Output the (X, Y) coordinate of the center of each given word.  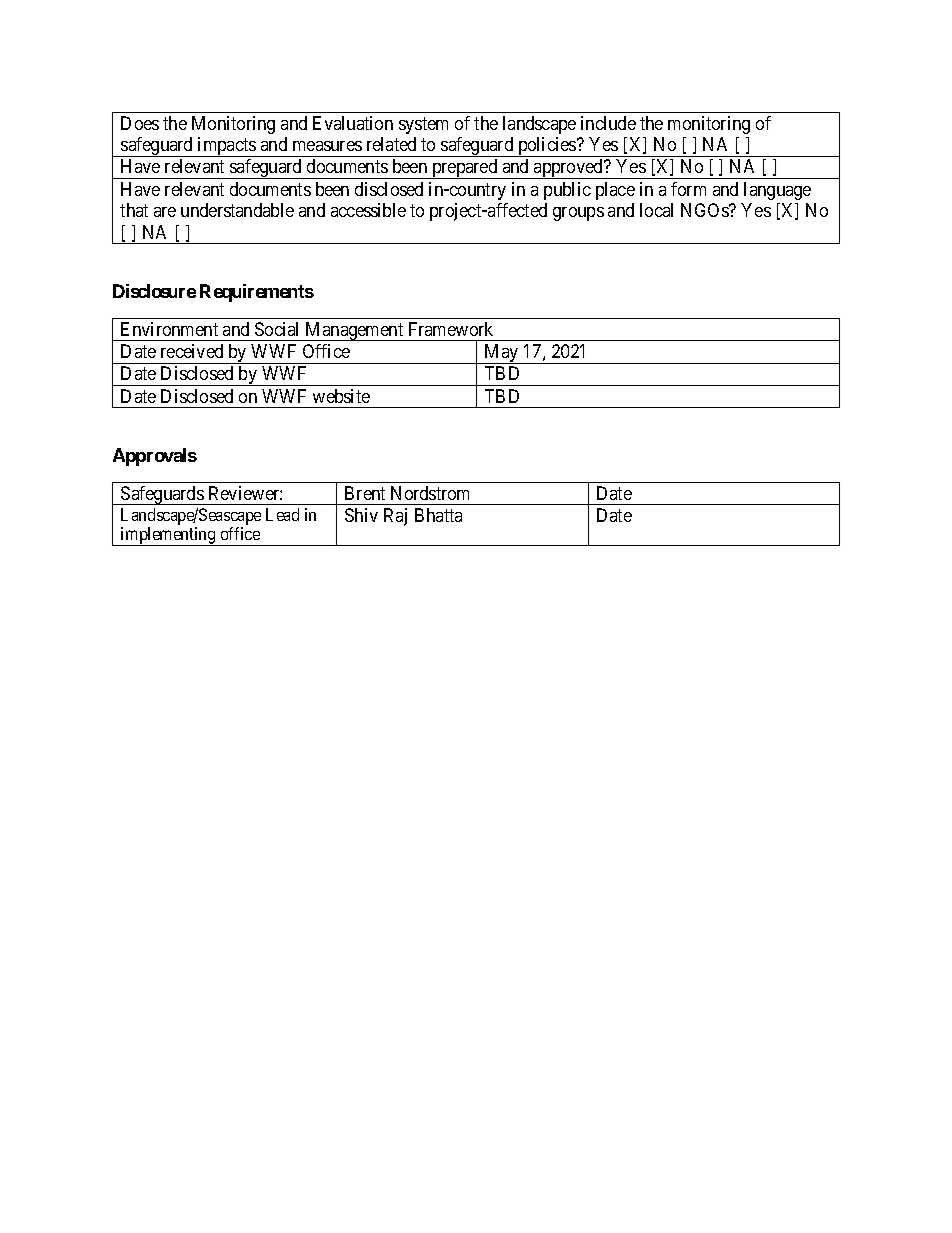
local (656, 210)
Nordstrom (430, 493)
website (341, 396)
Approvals (155, 457)
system (423, 125)
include (608, 123)
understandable (237, 210)
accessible (368, 210)
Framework (451, 329)
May (501, 354)
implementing (168, 536)
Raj (395, 517)
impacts (227, 147)
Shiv (361, 515)
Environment (169, 329)
